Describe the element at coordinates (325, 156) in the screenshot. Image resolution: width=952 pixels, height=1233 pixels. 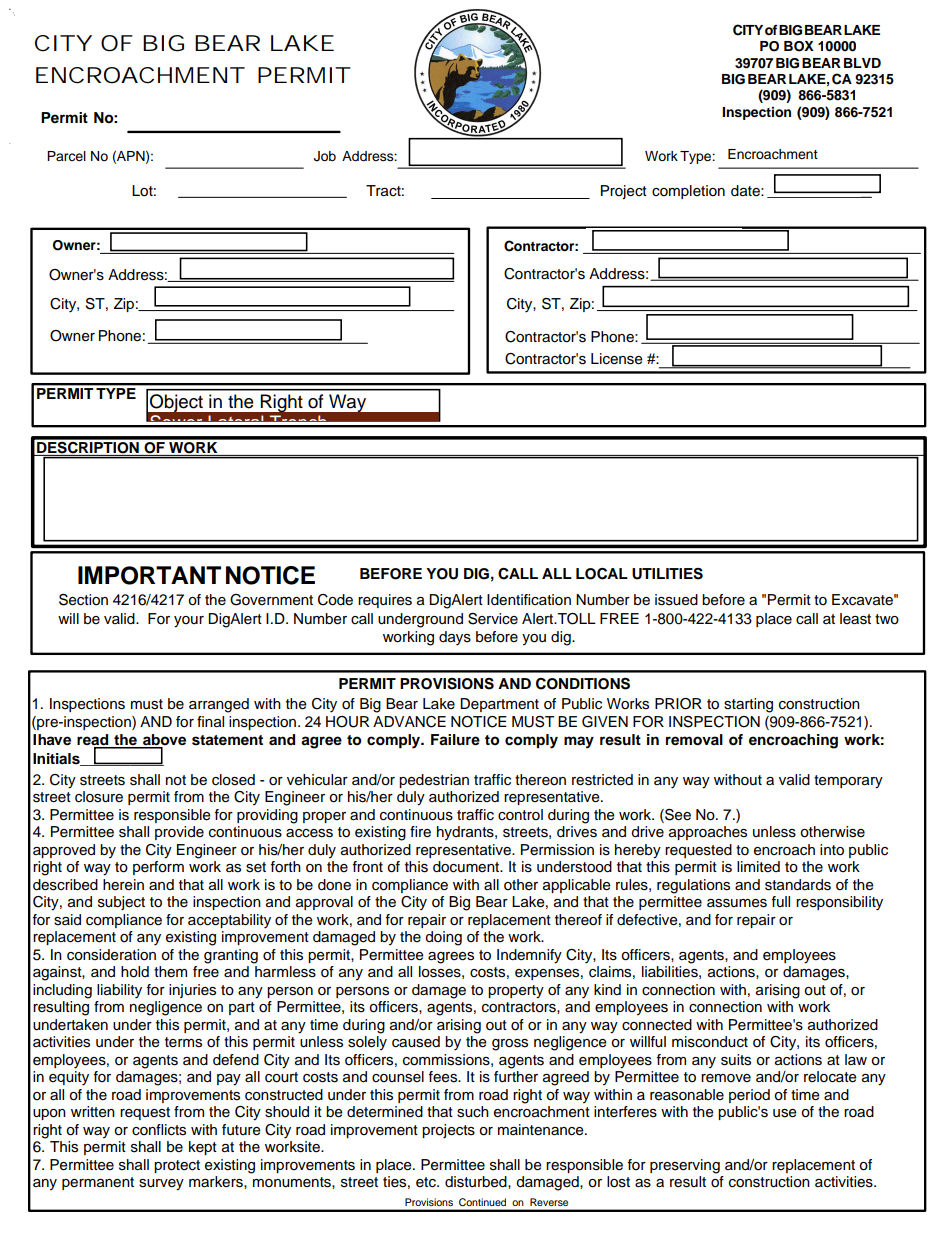
I see `Job` at that location.
